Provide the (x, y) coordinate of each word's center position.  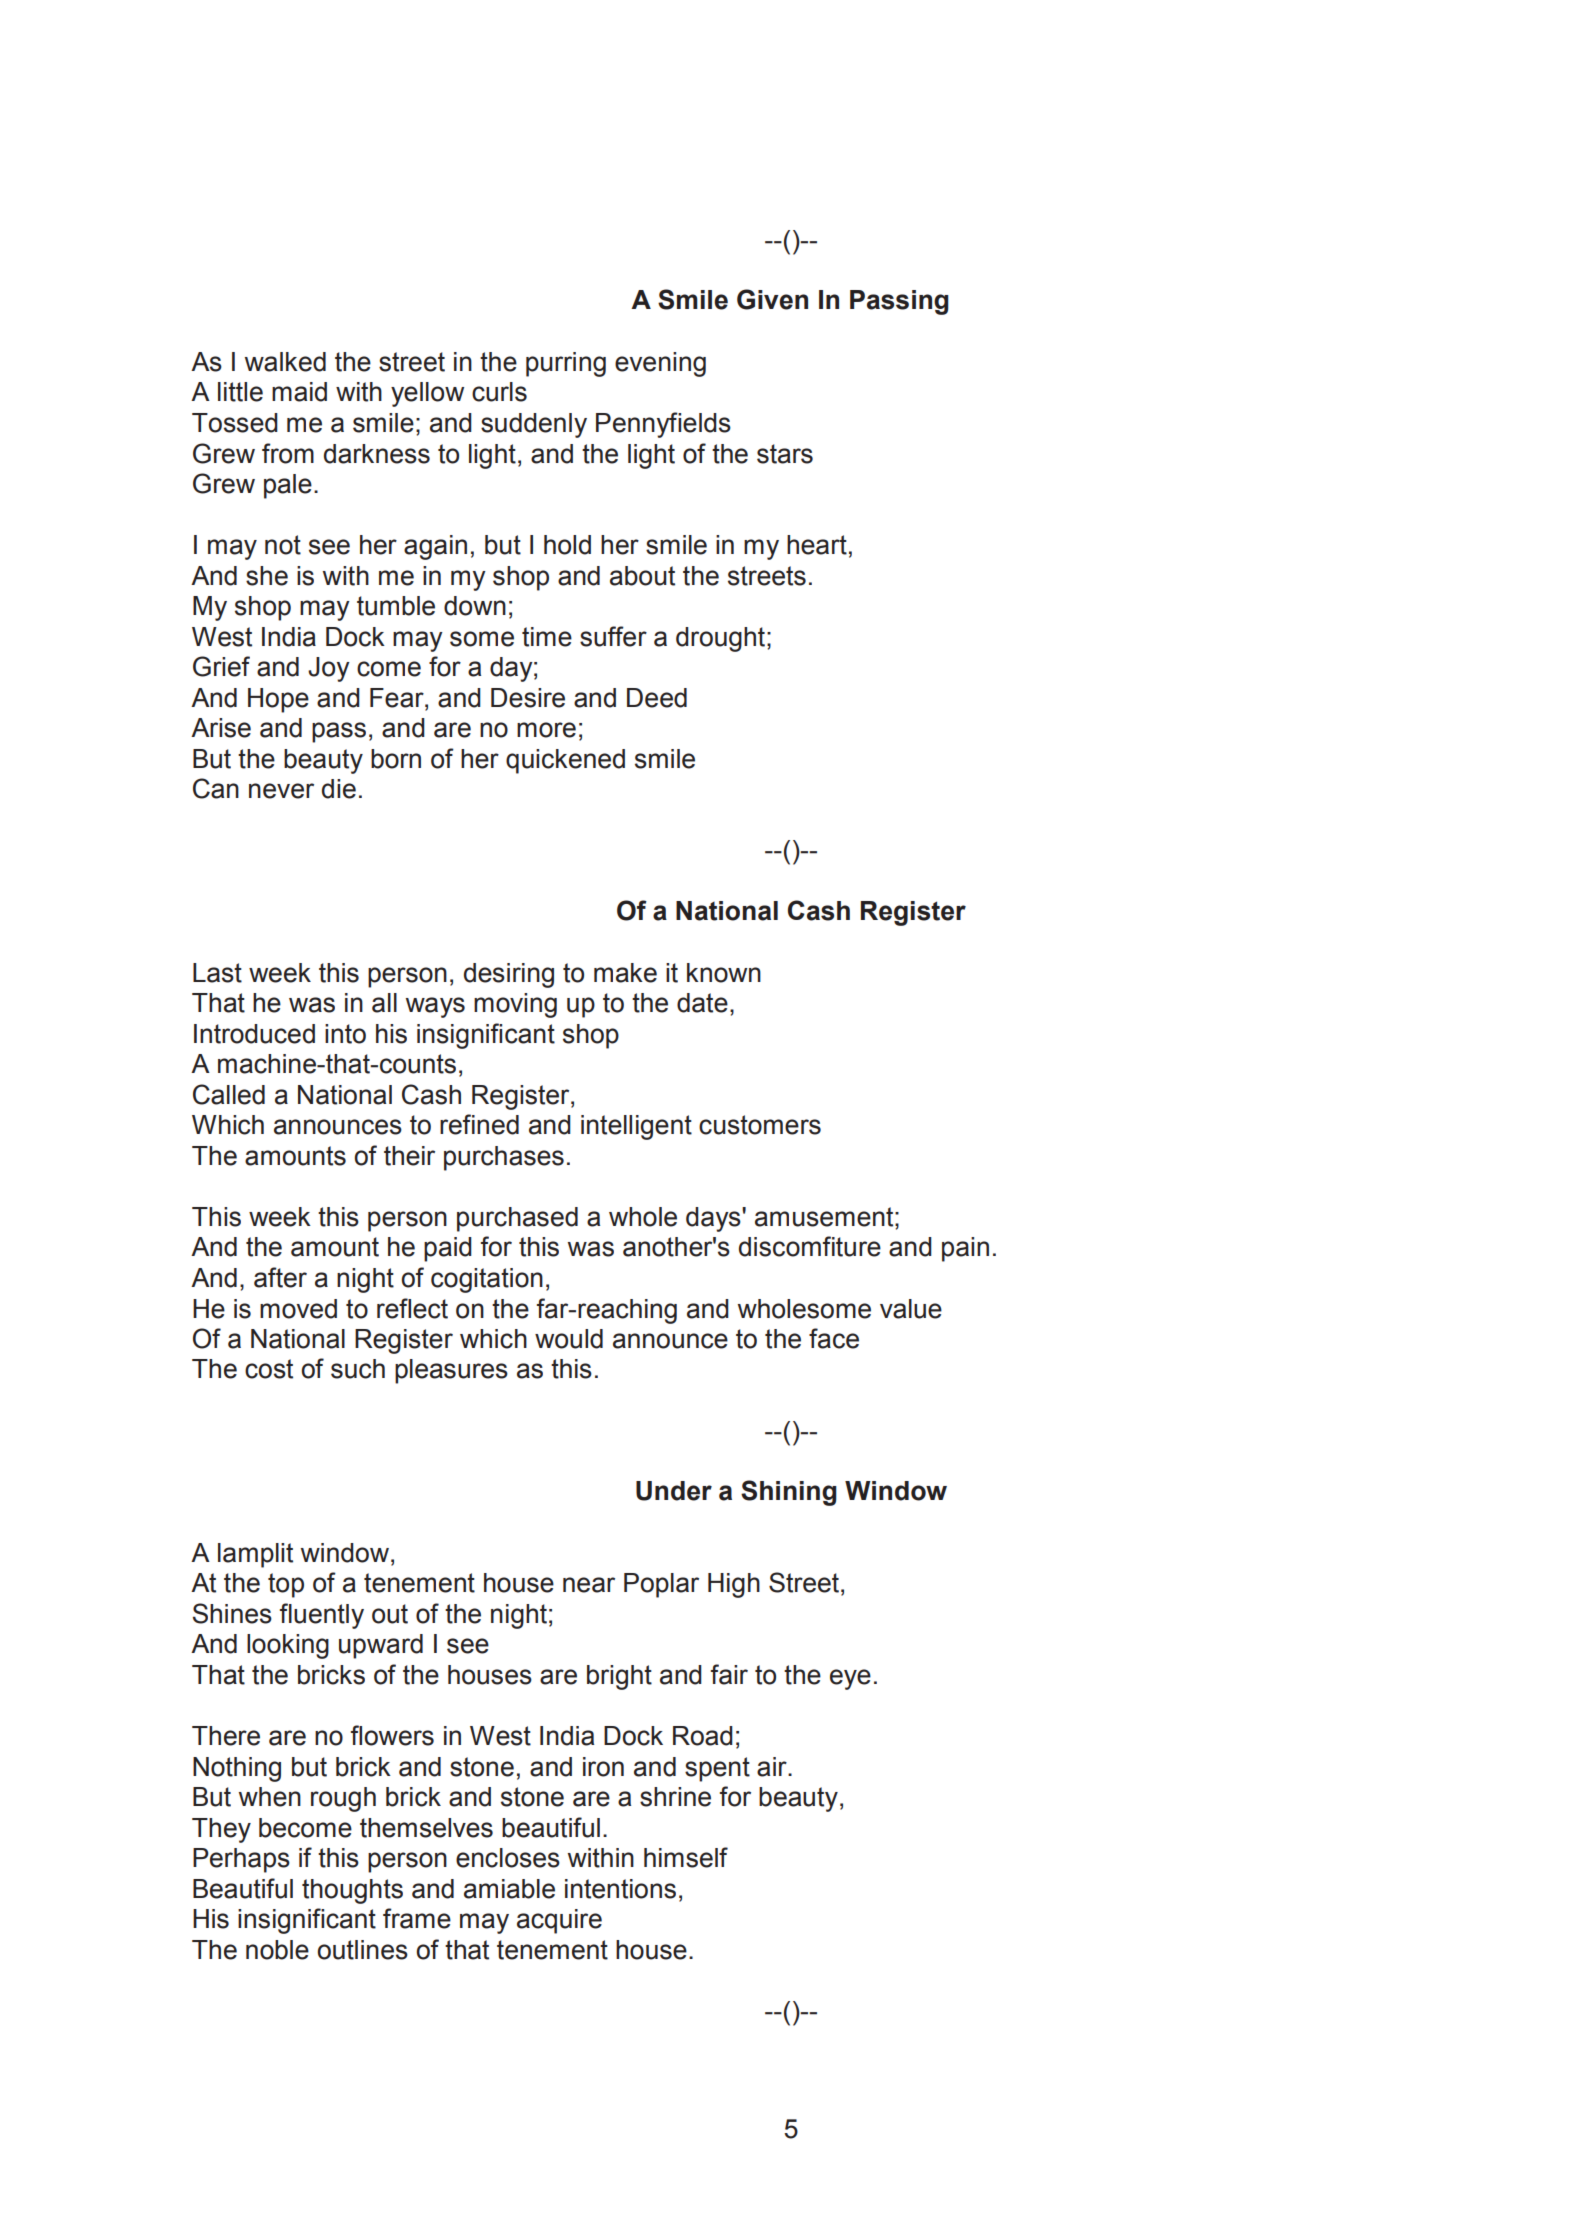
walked (285, 362)
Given (772, 299)
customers (760, 1125)
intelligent (636, 1127)
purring (566, 364)
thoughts (352, 1891)
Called (229, 1094)
